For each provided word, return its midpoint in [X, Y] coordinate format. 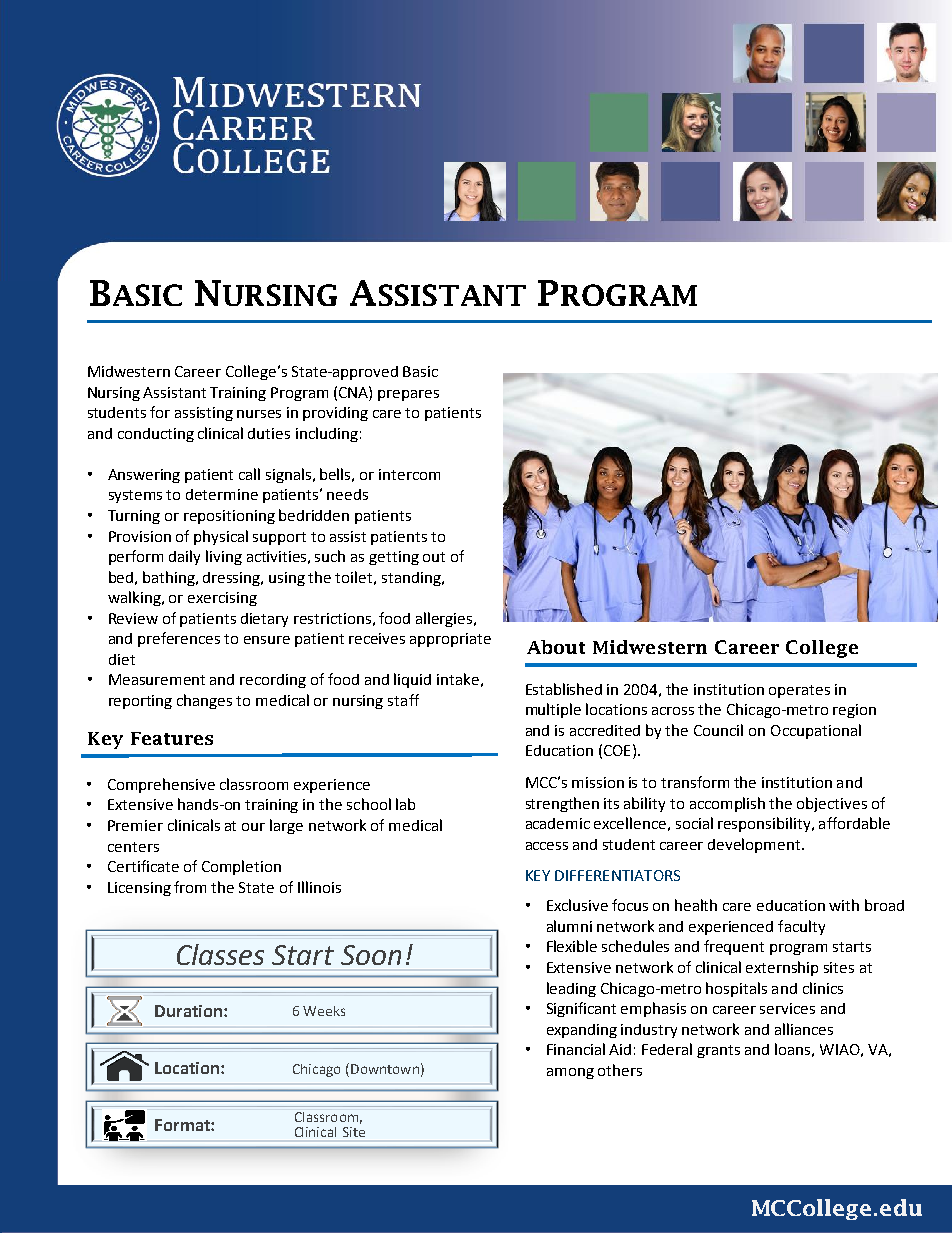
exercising [222, 599]
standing [412, 579]
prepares [408, 395]
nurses [259, 414]
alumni [569, 926]
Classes [220, 954]
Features [172, 738]
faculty [801, 927]
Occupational [816, 731]
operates [799, 691]
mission [598, 782]
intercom [409, 474]
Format [183, 1125]
